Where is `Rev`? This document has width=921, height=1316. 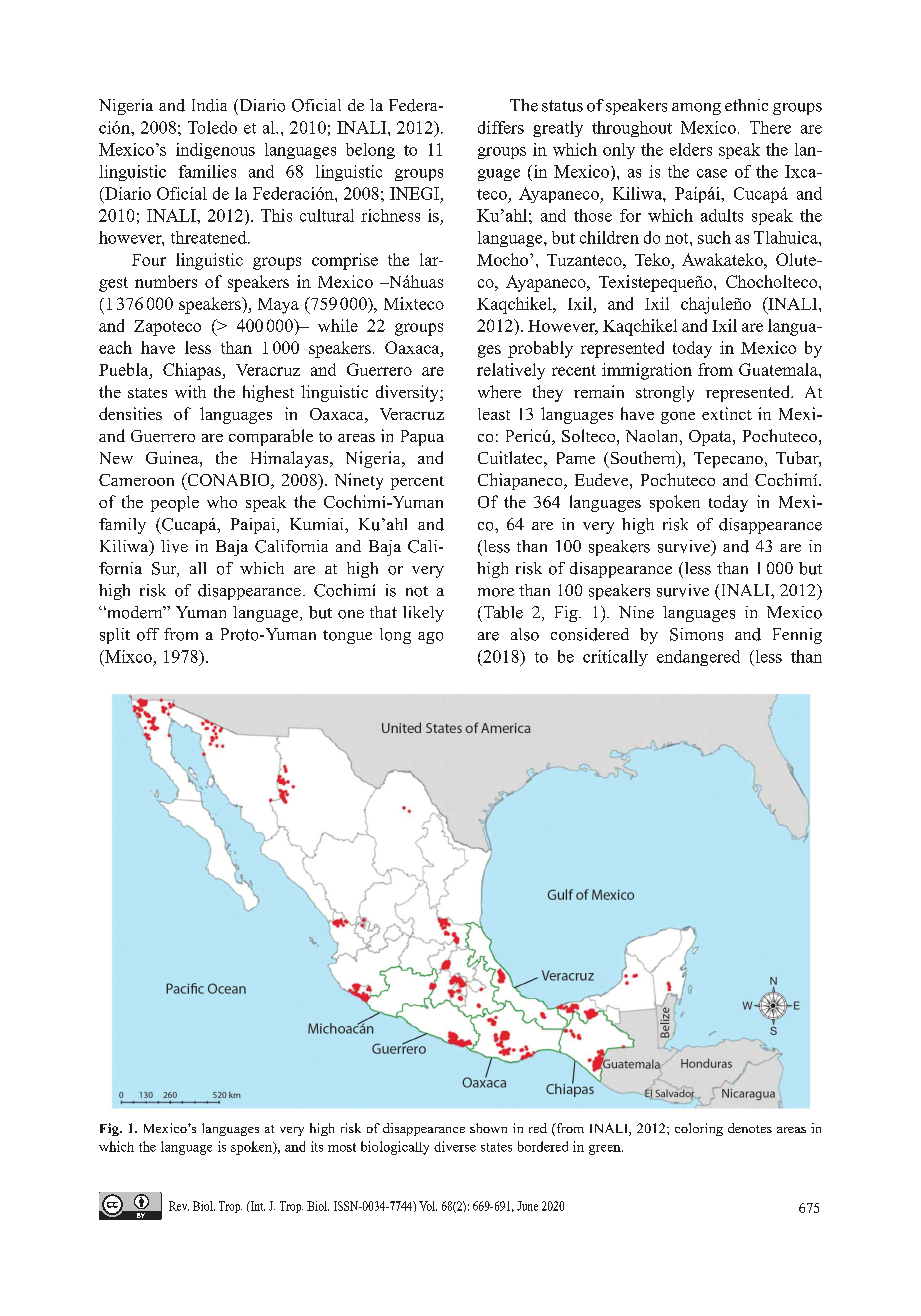
Rev is located at coordinates (179, 1206).
